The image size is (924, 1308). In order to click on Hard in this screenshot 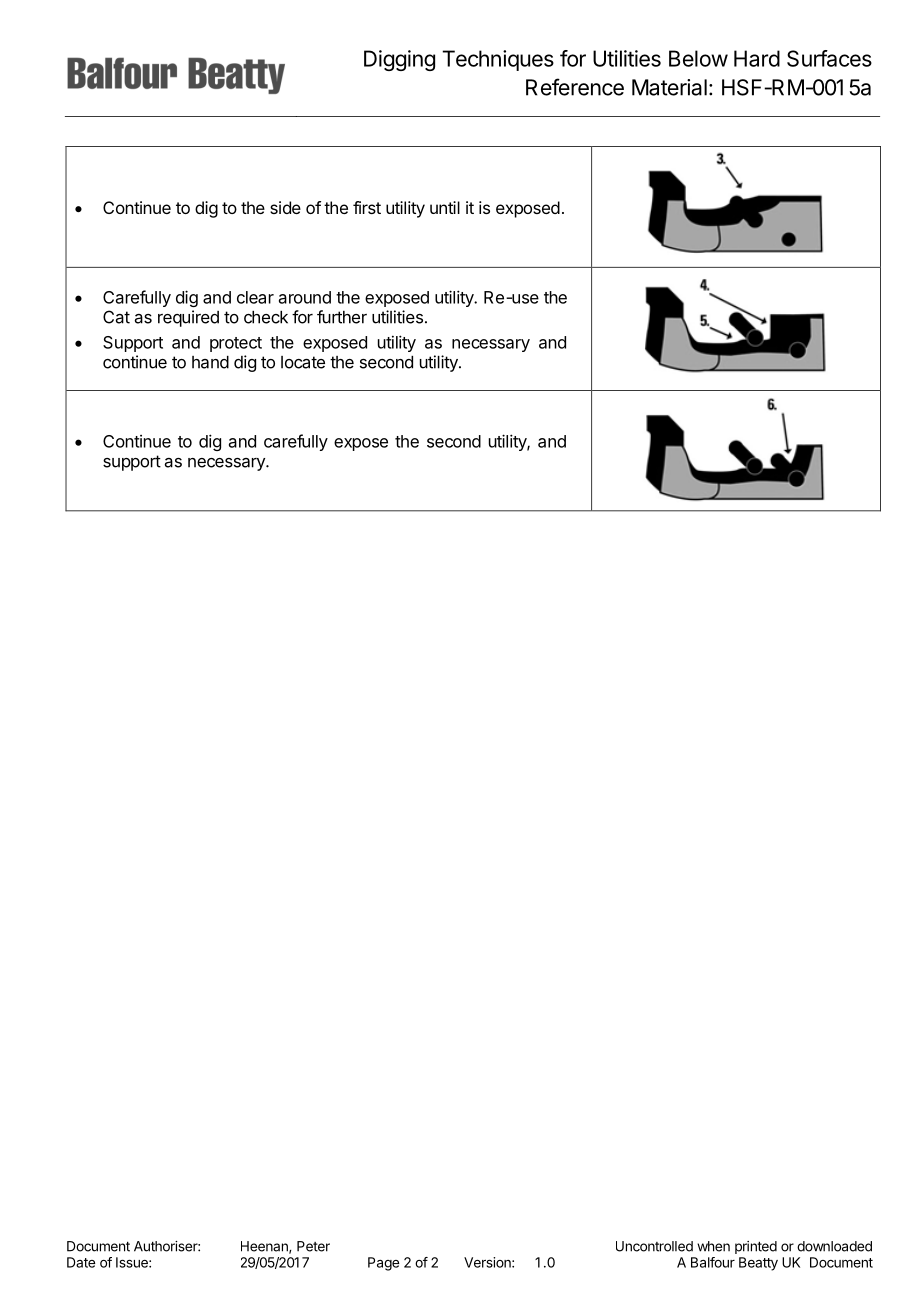, I will do `click(757, 58)`.
